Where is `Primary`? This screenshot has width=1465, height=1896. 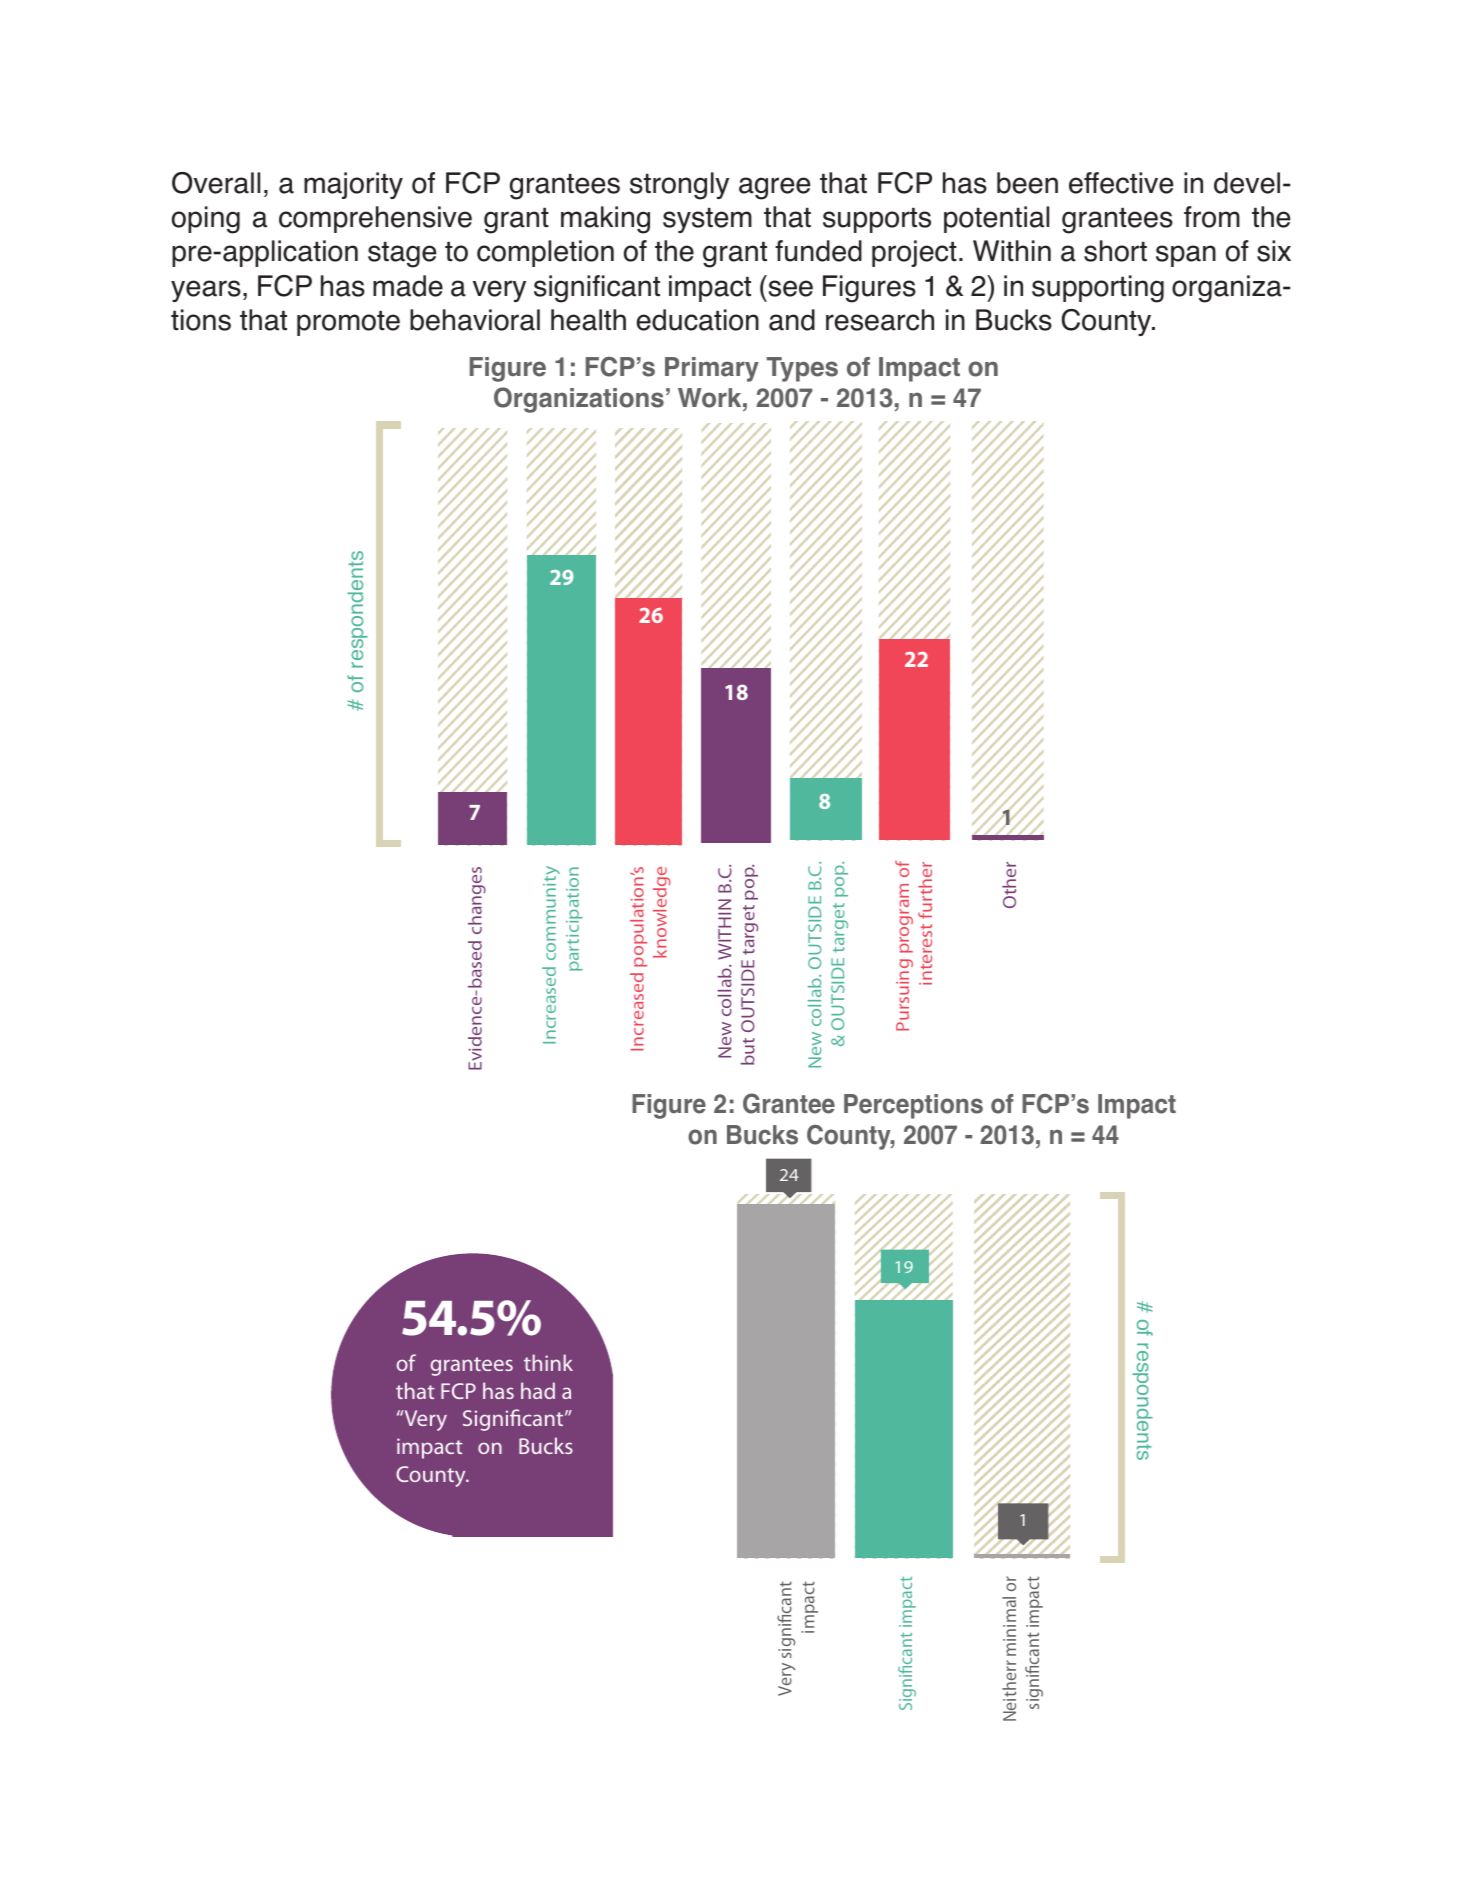
Primary is located at coordinates (712, 369).
